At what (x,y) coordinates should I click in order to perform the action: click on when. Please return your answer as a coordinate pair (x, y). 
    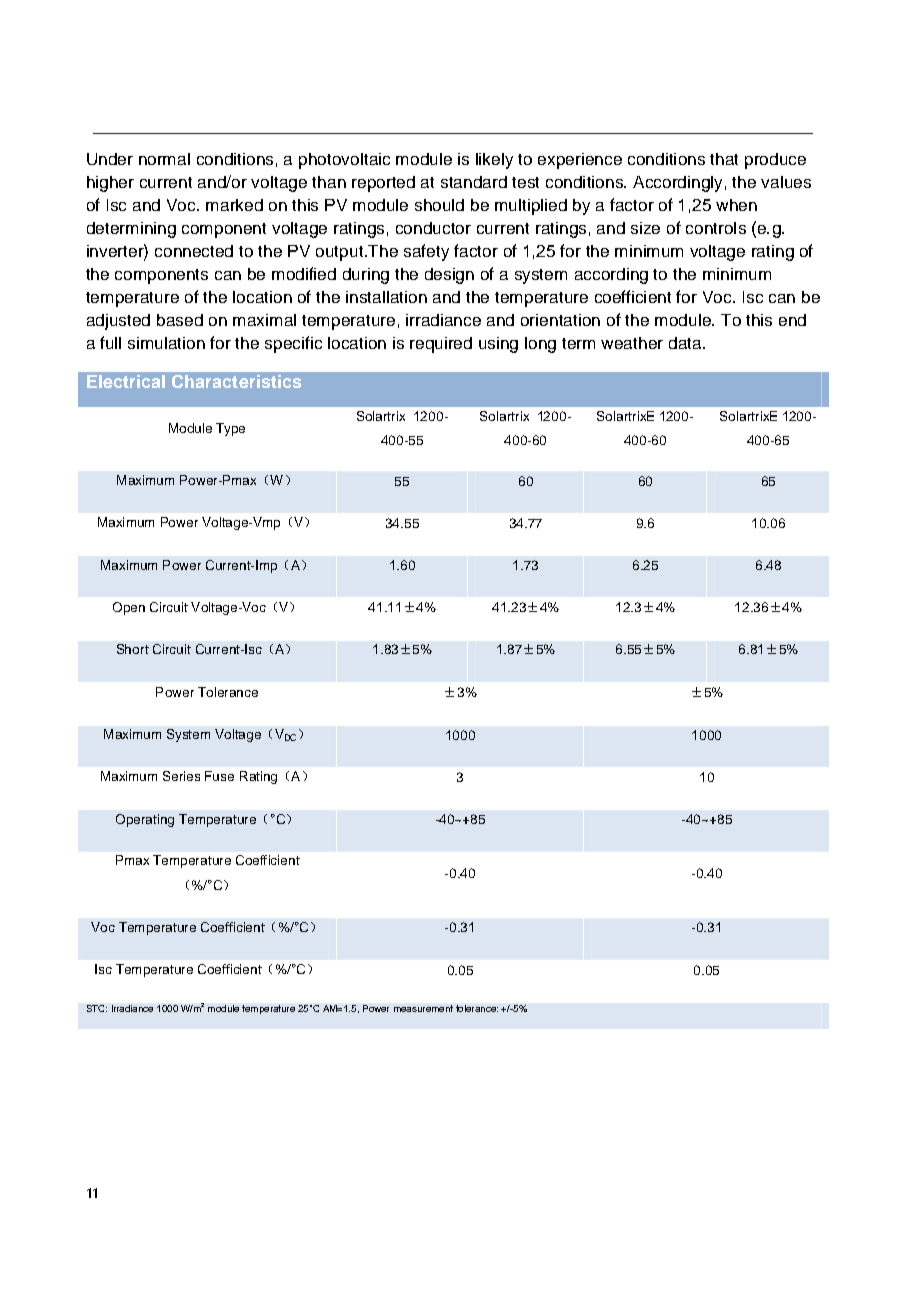
    Looking at the image, I should click on (736, 205).
